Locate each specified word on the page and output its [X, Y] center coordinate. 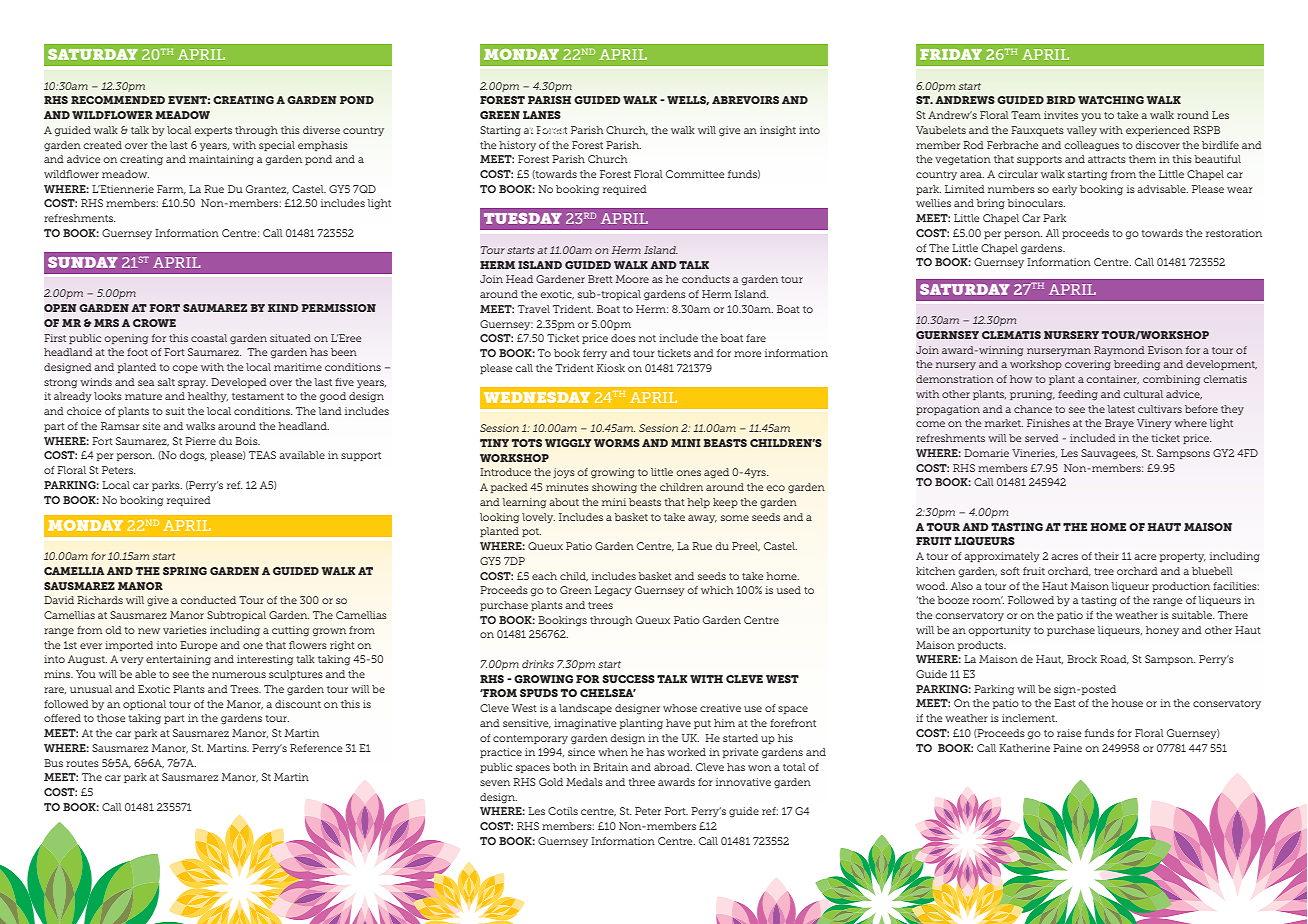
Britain [610, 767]
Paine [1067, 748]
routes [82, 763]
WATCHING [1111, 100]
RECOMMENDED [118, 100]
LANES [542, 115]
